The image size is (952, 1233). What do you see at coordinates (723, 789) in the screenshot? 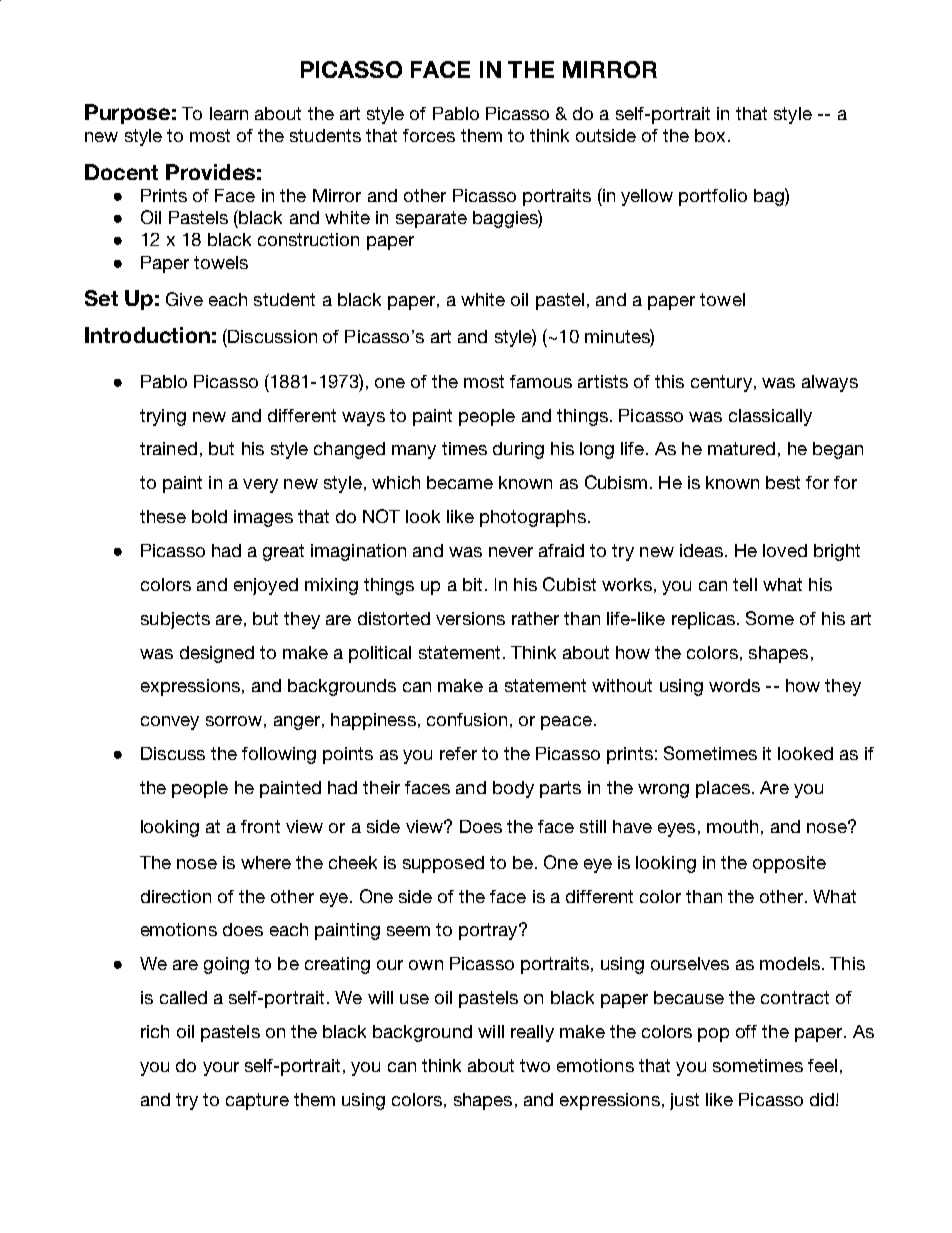
I see `places` at bounding box center [723, 789].
